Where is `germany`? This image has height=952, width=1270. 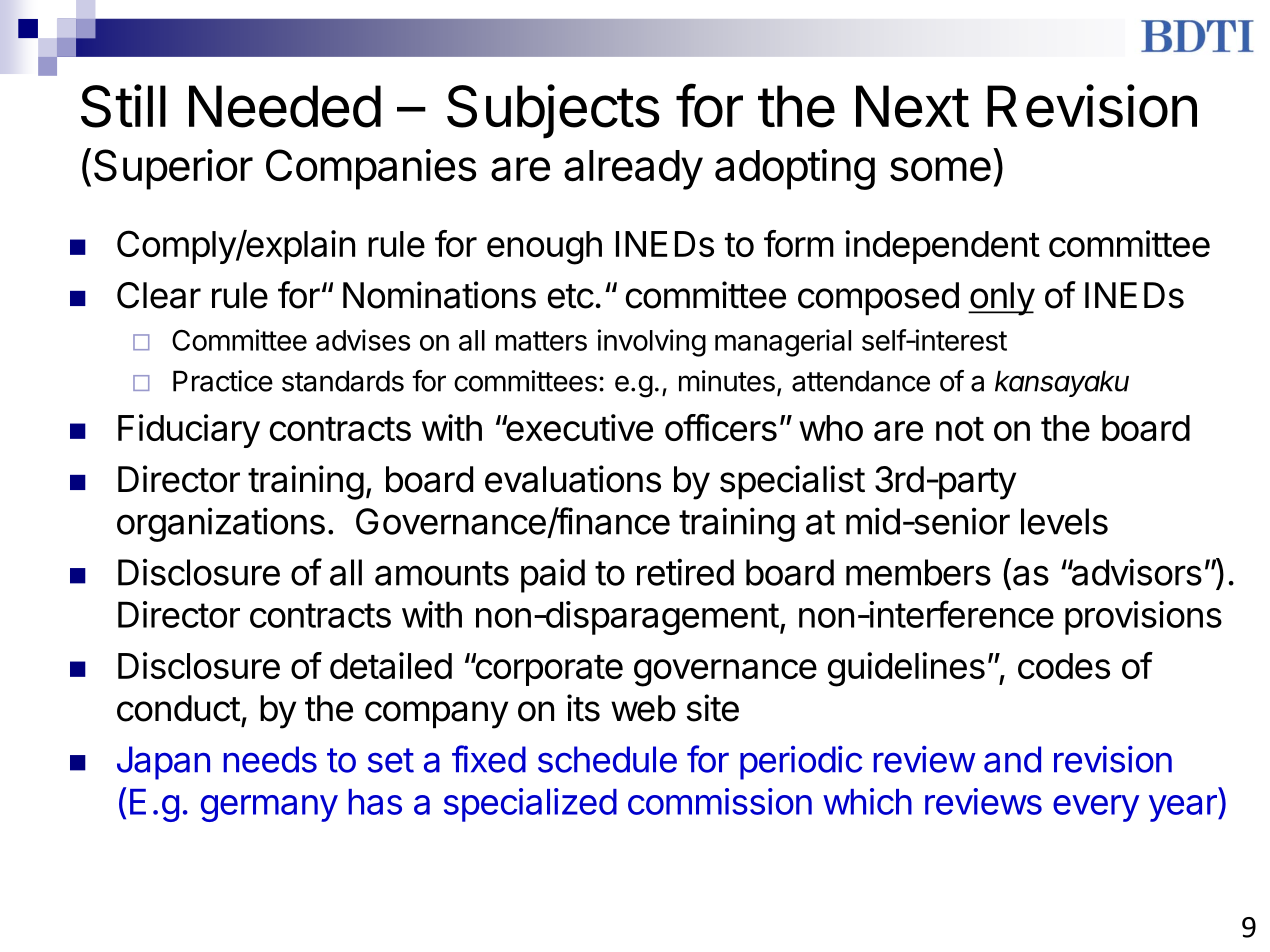 germany is located at coordinates (269, 808).
